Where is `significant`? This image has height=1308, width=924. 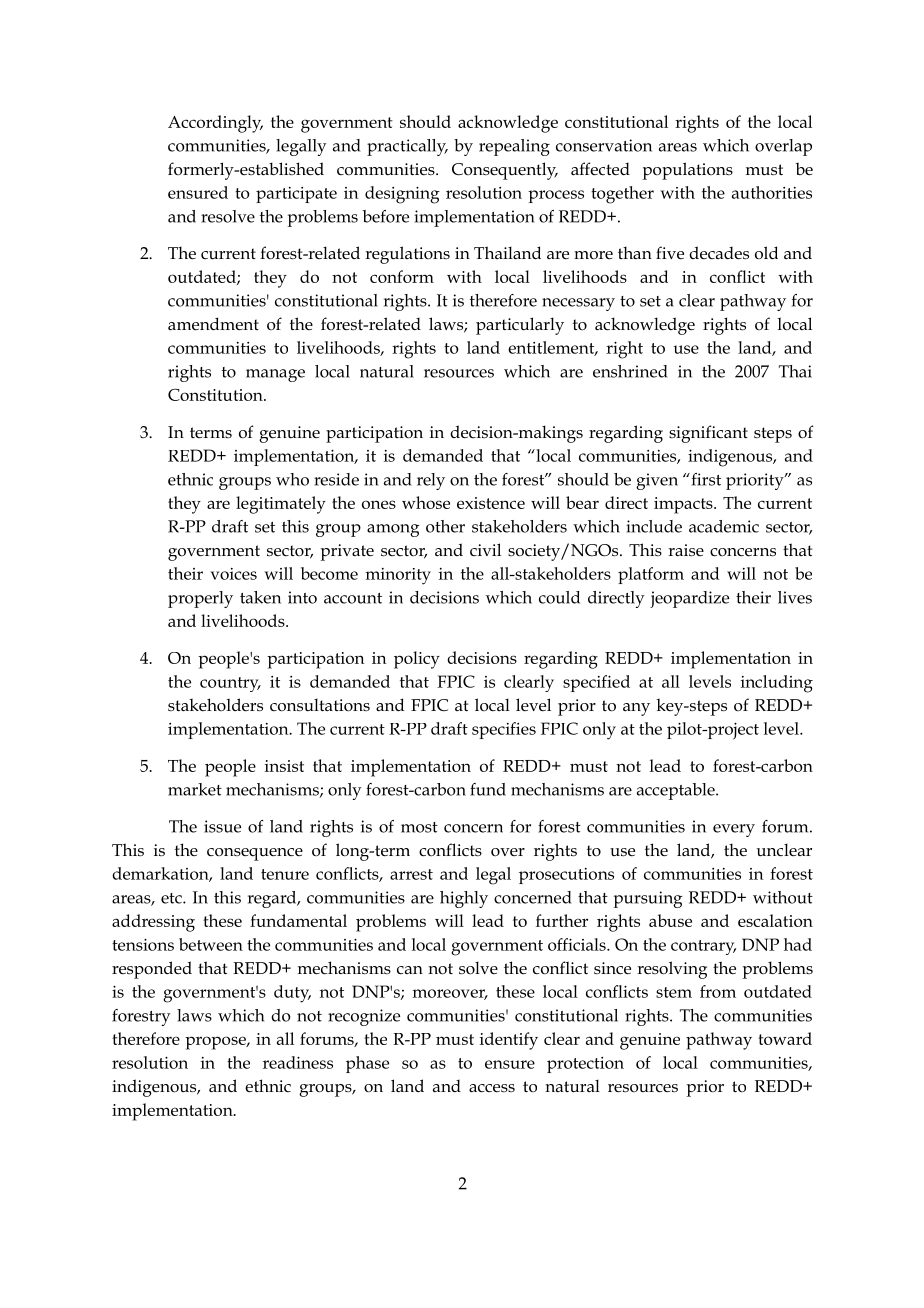 significant is located at coordinates (708, 434).
